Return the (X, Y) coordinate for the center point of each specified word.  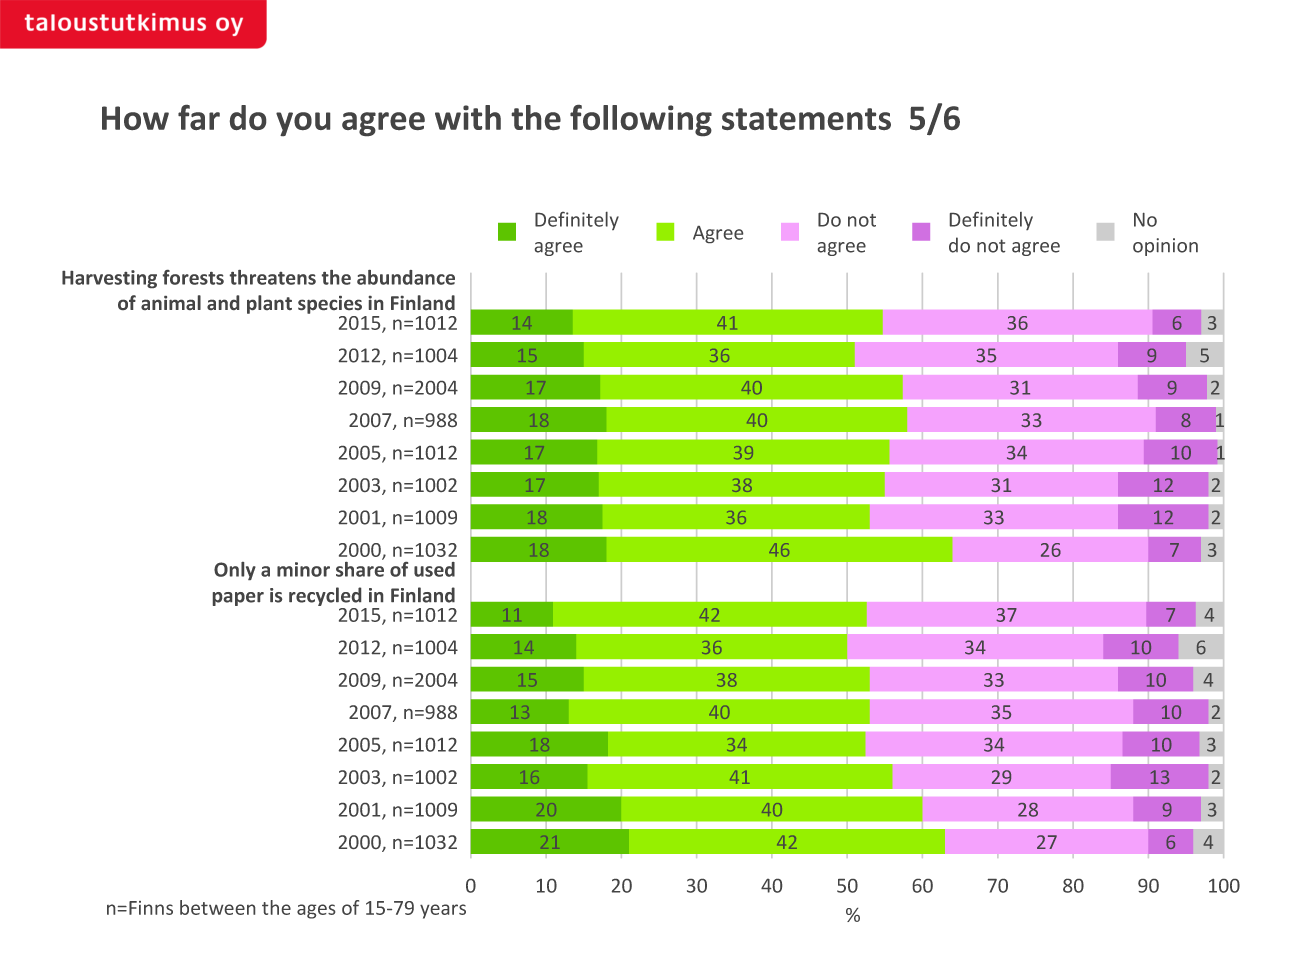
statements (806, 119)
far (199, 117)
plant (269, 304)
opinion (1165, 247)
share (360, 568)
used (434, 569)
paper (238, 599)
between (217, 907)
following (641, 120)
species (331, 306)
